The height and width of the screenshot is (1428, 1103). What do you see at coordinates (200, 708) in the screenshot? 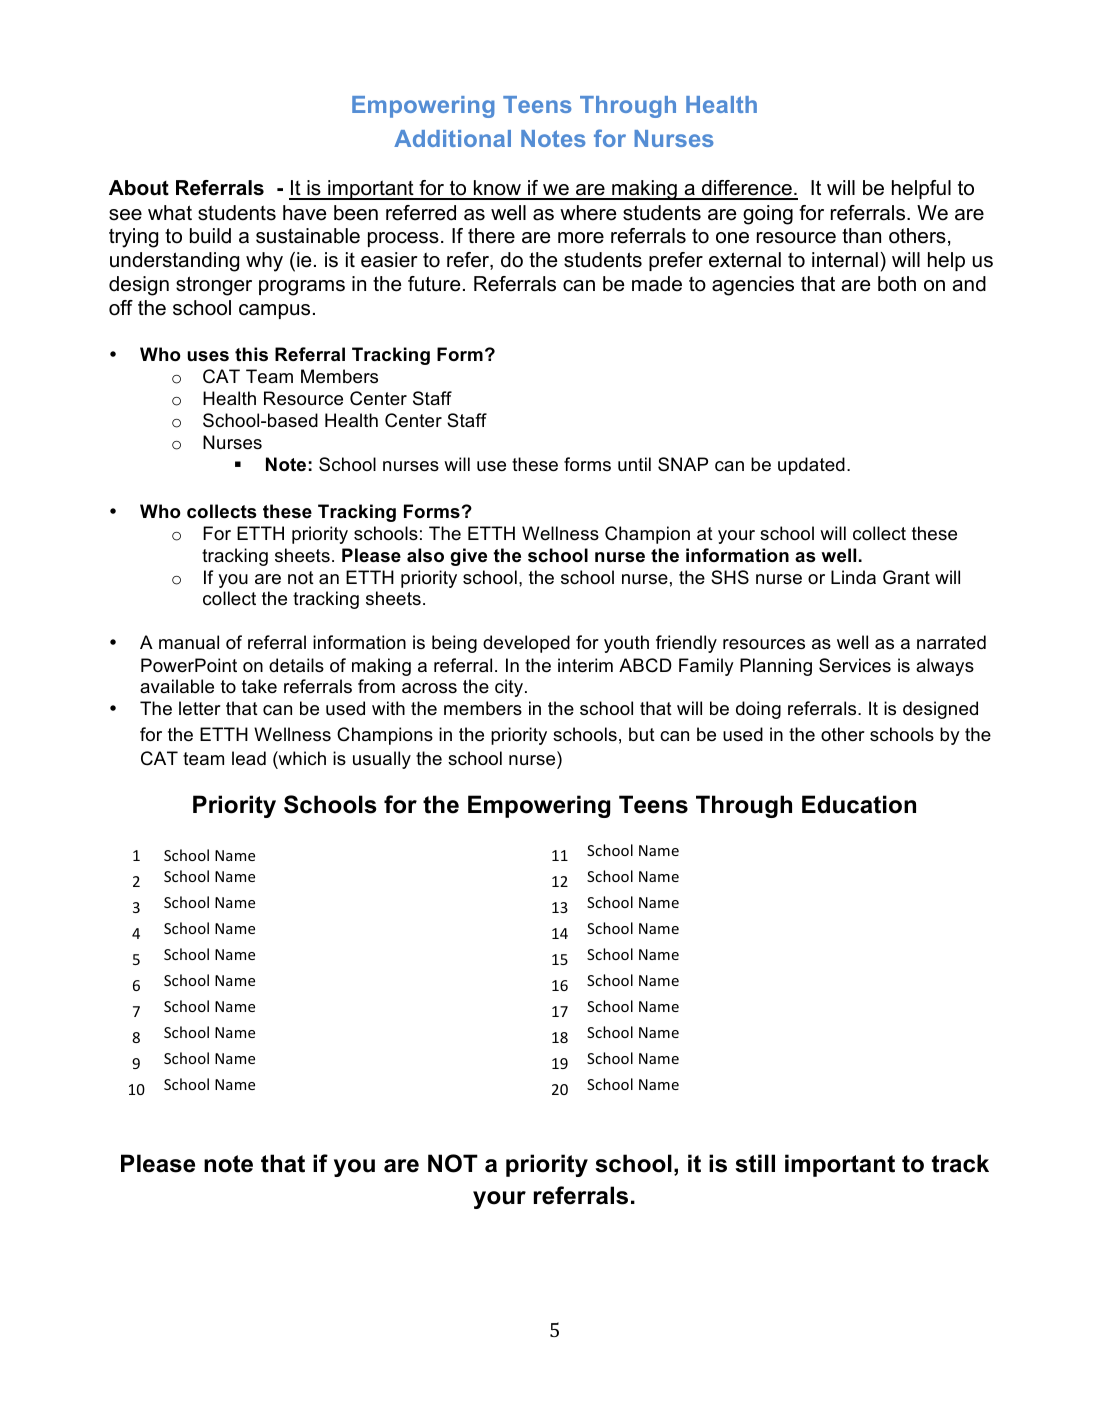
I see `letter` at bounding box center [200, 708].
